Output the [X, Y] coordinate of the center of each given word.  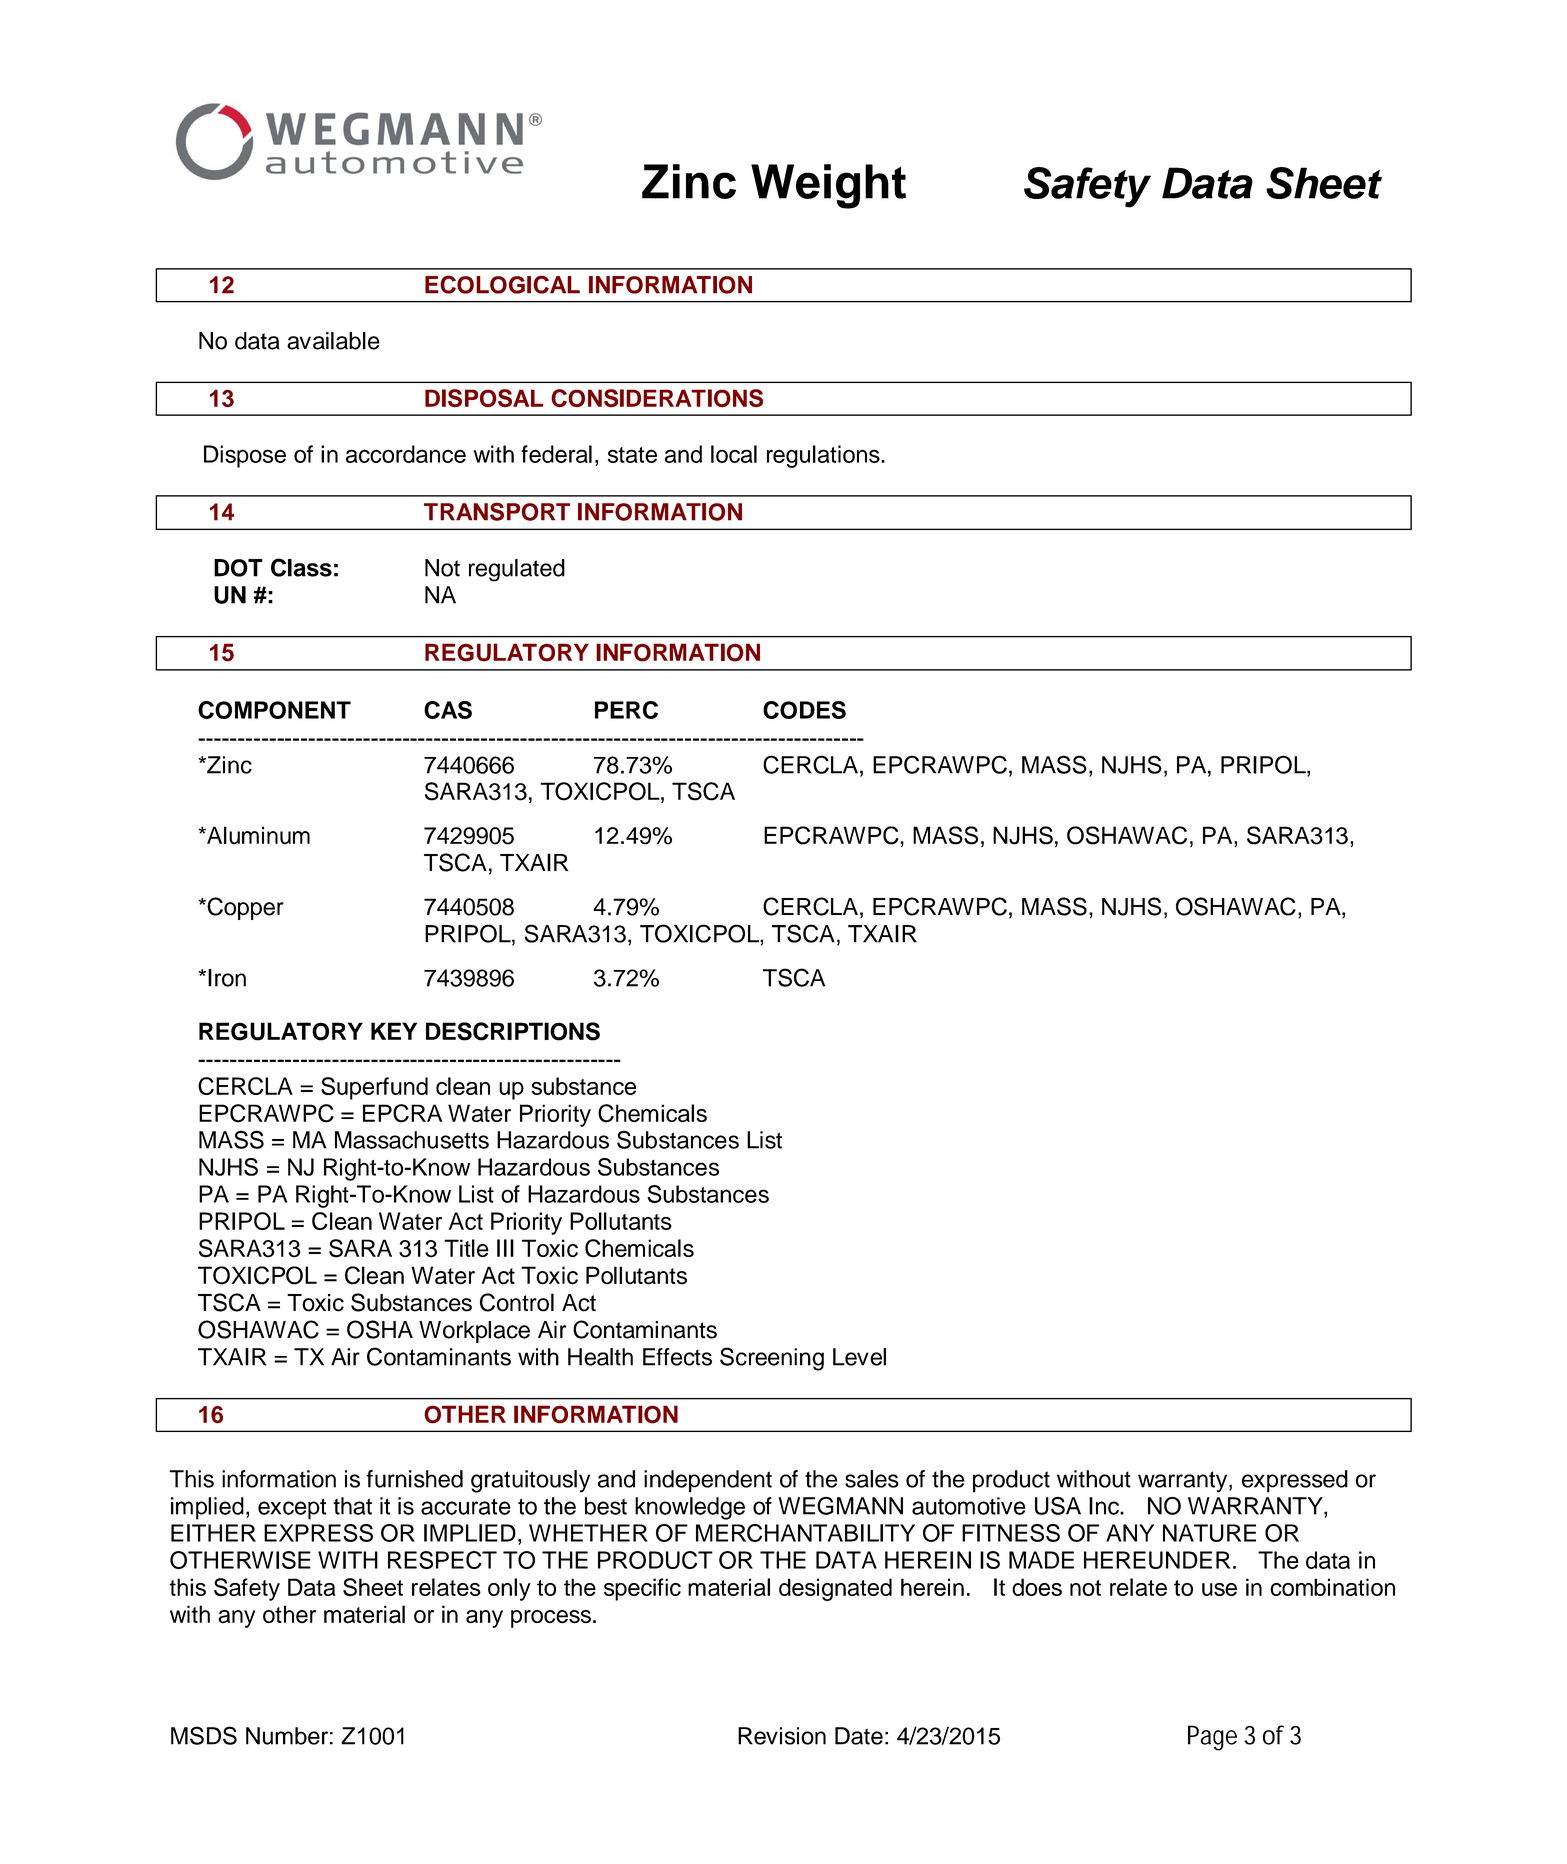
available [333, 341]
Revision [782, 1736]
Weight [828, 186]
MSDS [204, 1735]
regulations [824, 456]
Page [1212, 1738]
